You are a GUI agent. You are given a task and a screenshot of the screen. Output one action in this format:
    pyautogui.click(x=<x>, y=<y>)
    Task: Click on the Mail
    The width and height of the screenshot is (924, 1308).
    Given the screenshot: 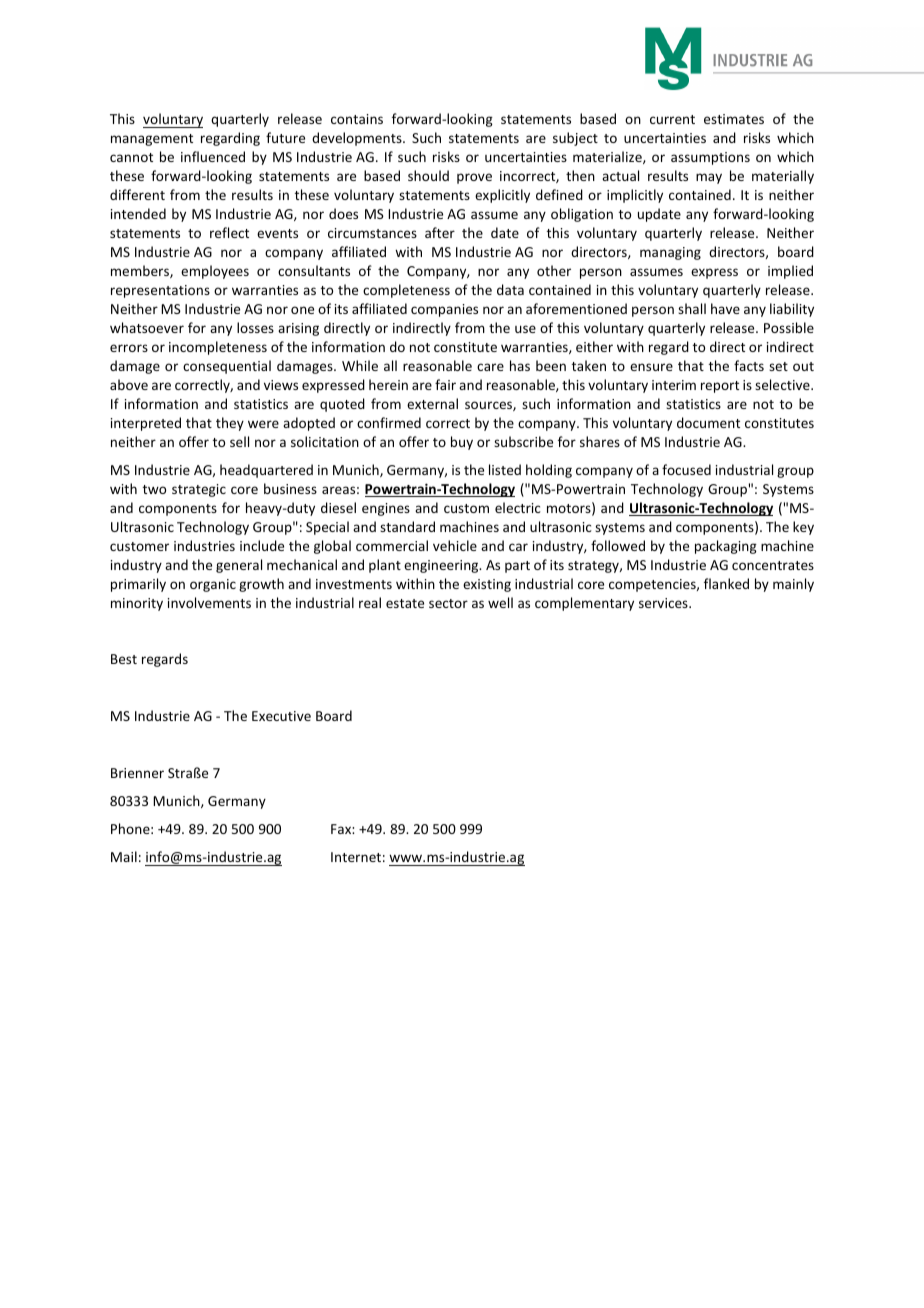 What is the action you would take?
    pyautogui.click(x=124, y=856)
